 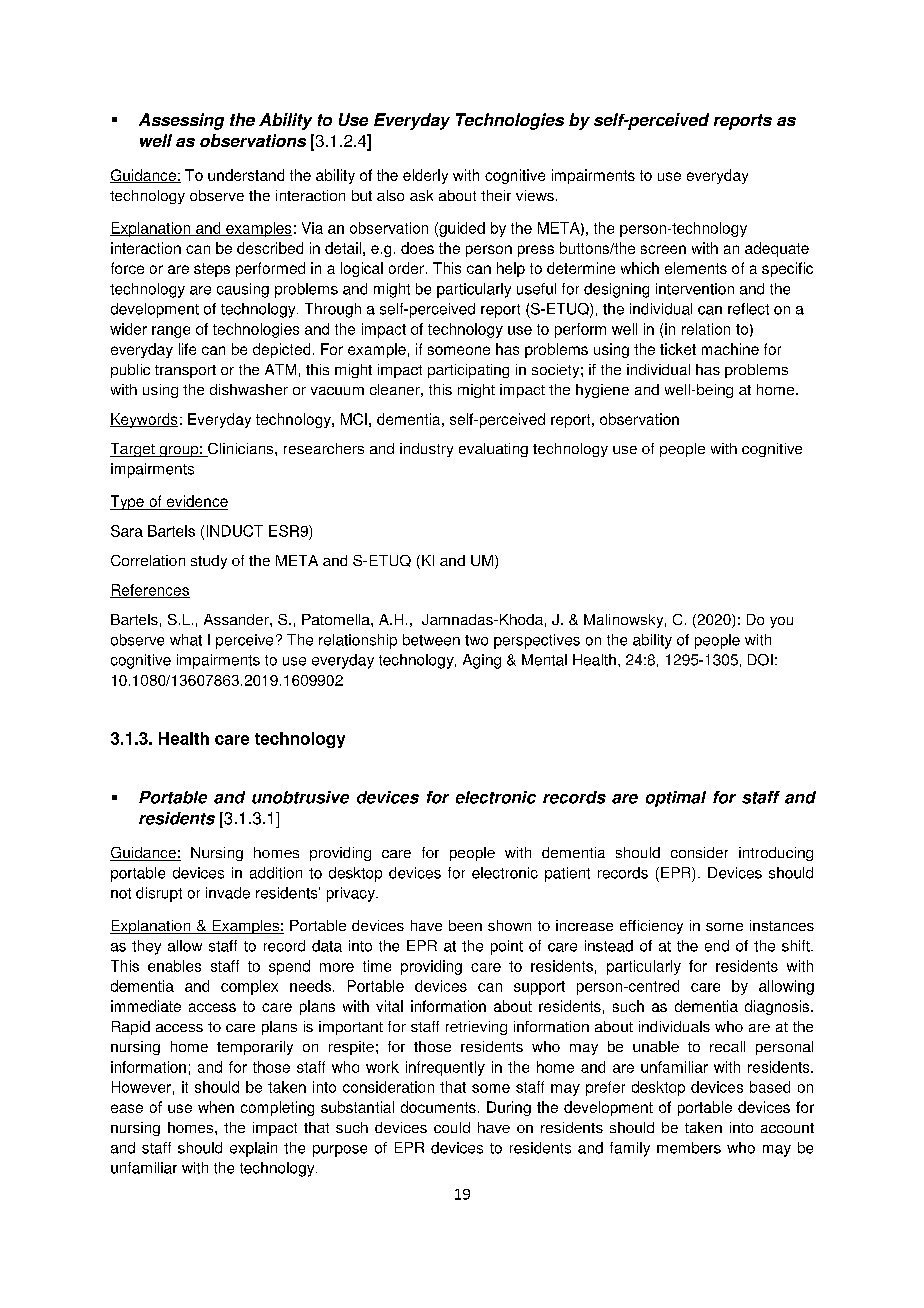 I want to click on what, so click(x=186, y=640).
